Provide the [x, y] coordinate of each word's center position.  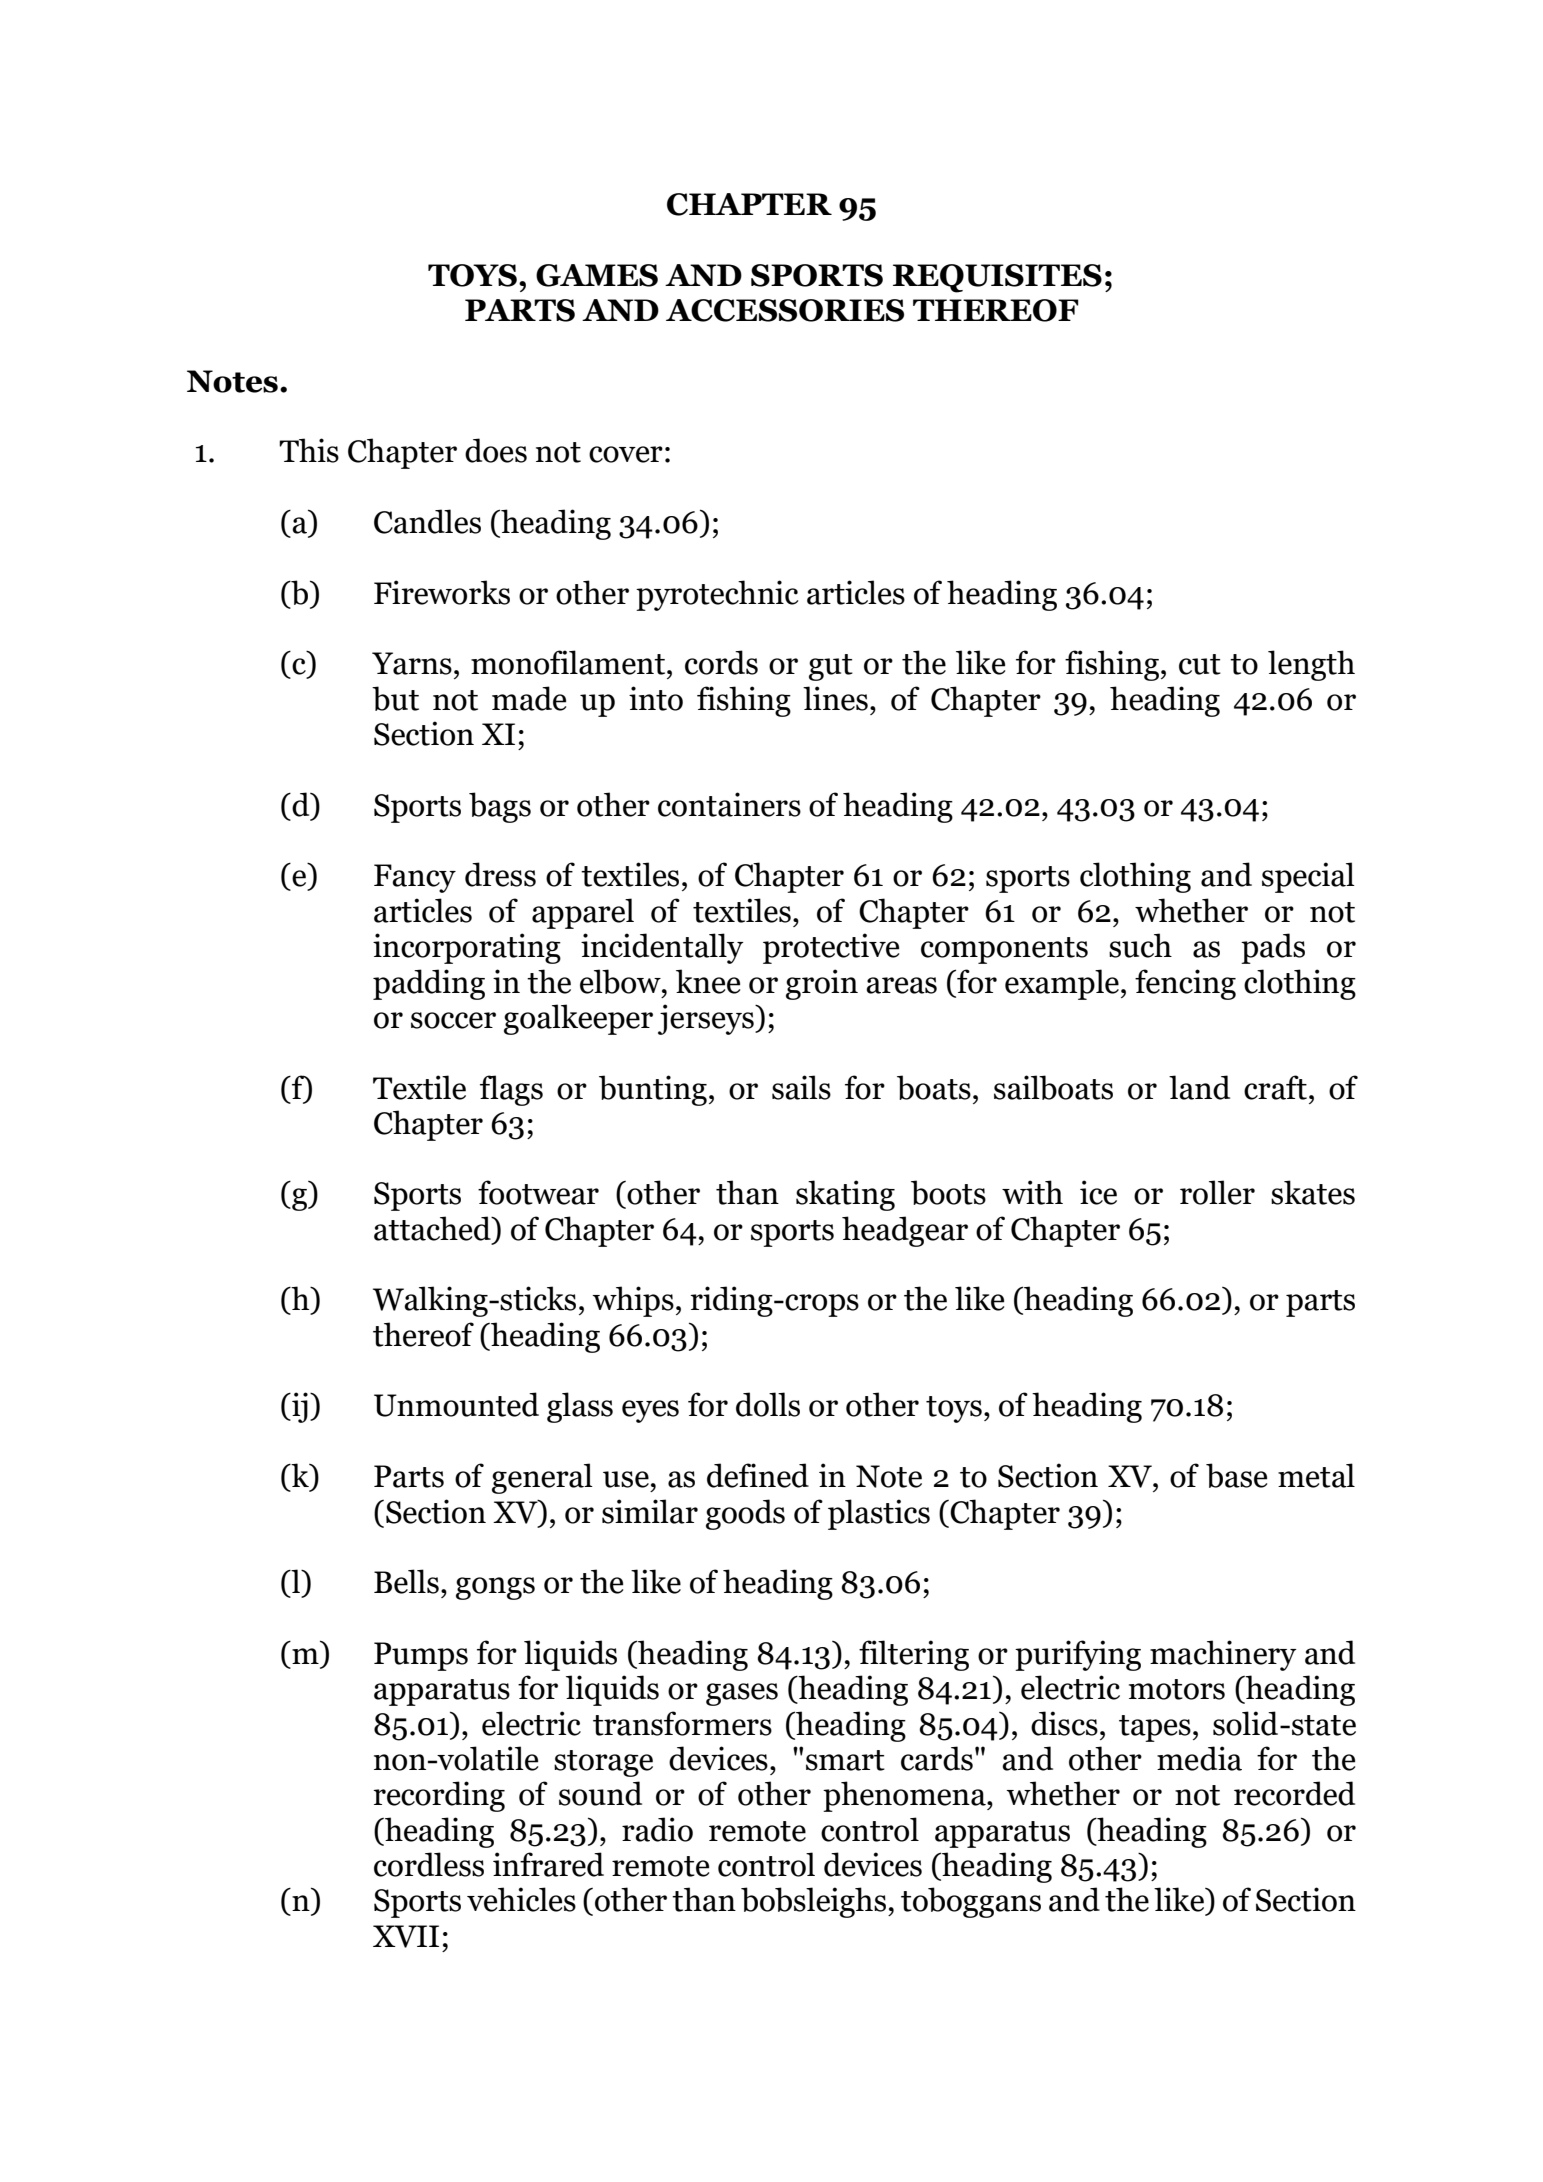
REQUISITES [997, 278]
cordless [429, 1864]
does [496, 450]
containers [729, 804]
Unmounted [456, 1404]
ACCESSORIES [785, 310]
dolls [768, 1404]
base [1236, 1475]
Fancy [415, 878]
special [1308, 877]
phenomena [905, 1796]
